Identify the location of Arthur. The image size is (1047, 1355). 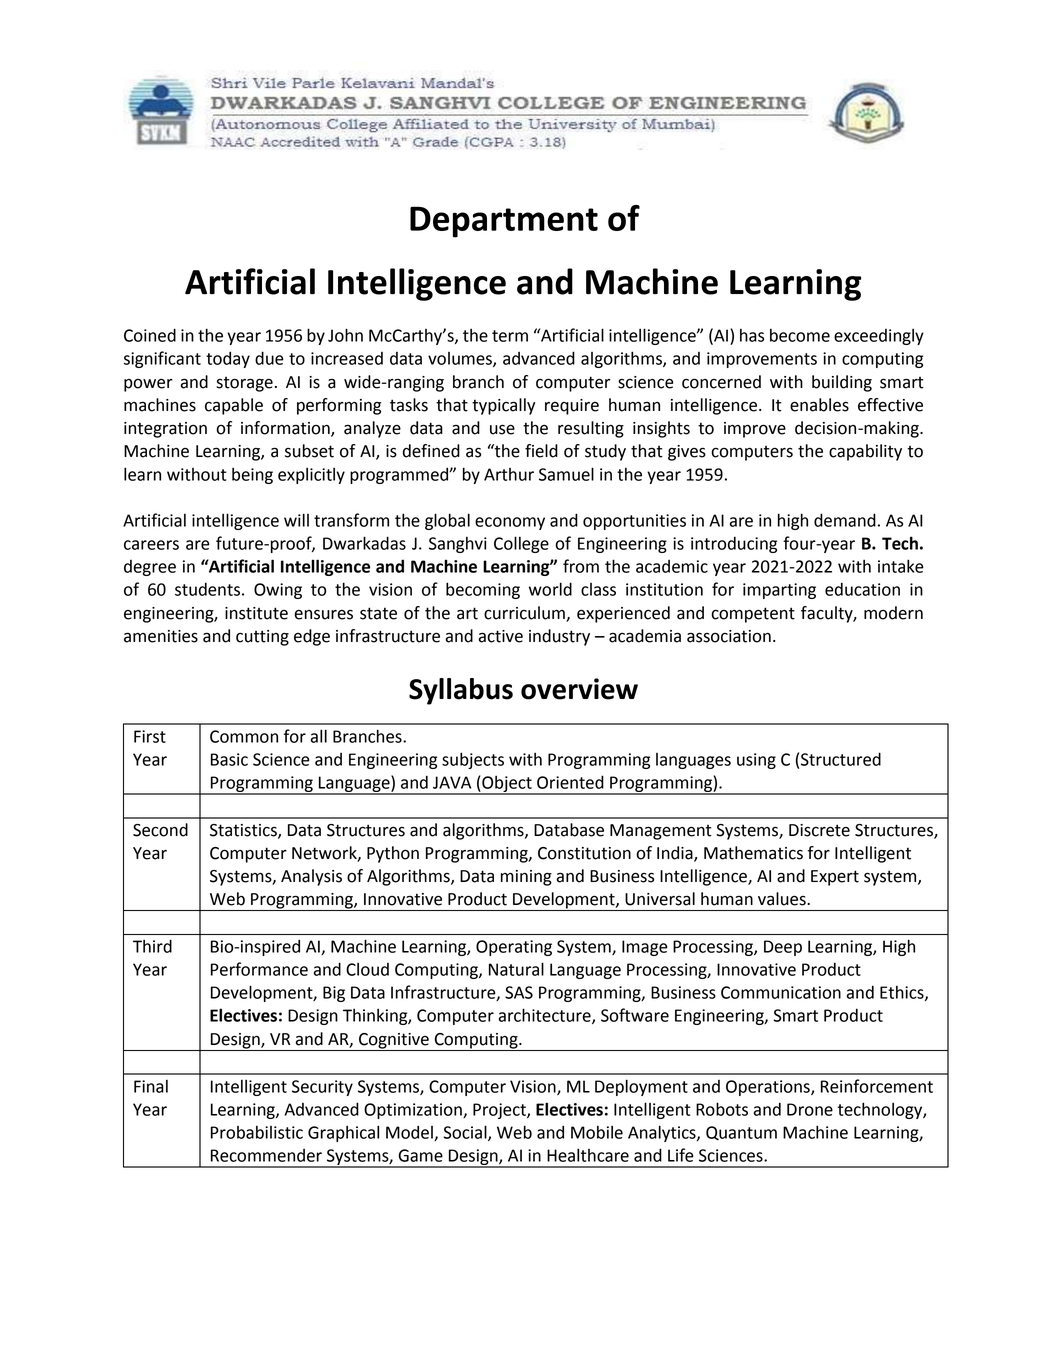
(509, 474).
